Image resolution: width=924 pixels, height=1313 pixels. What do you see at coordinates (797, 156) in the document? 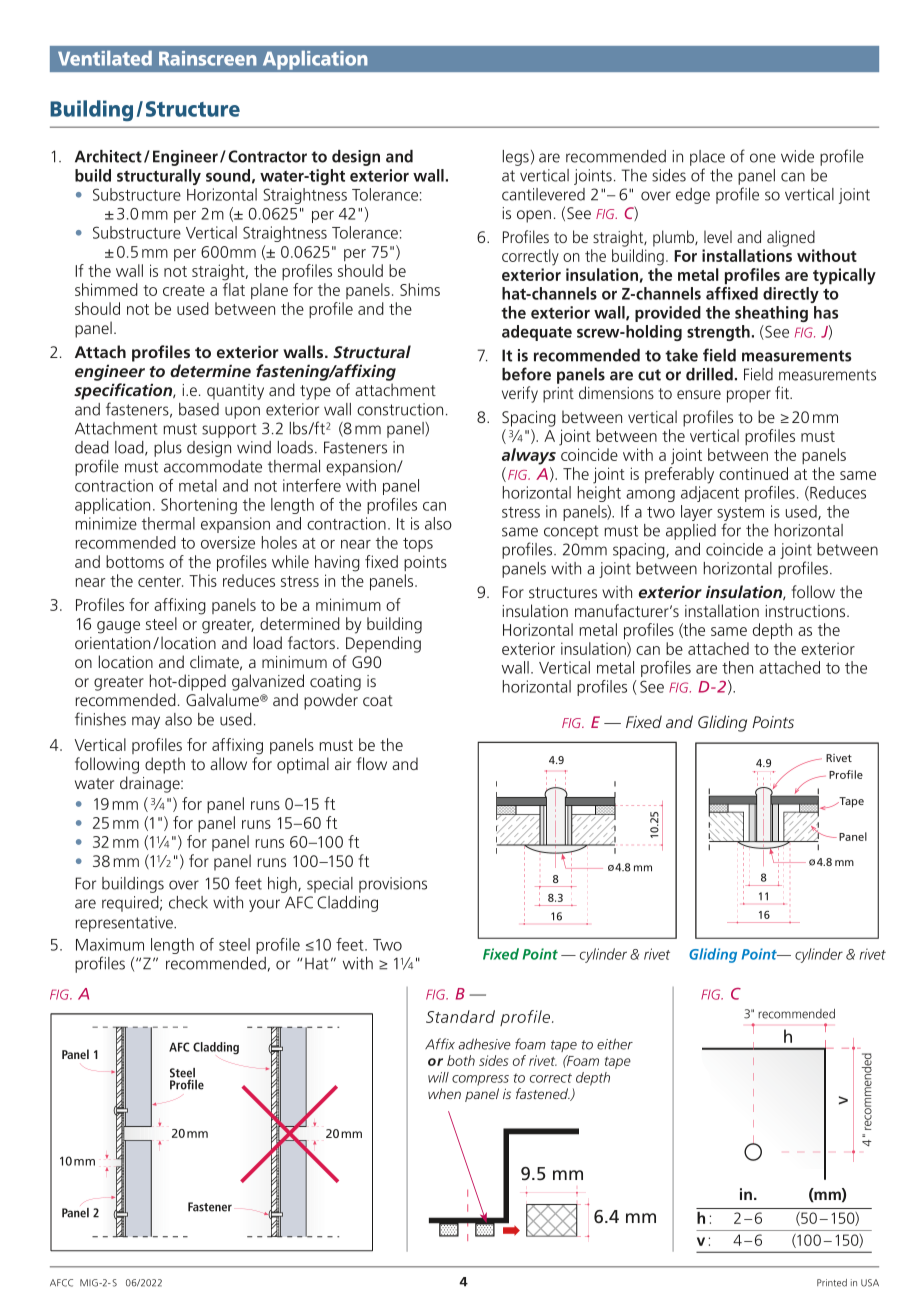
I see `wide` at bounding box center [797, 156].
